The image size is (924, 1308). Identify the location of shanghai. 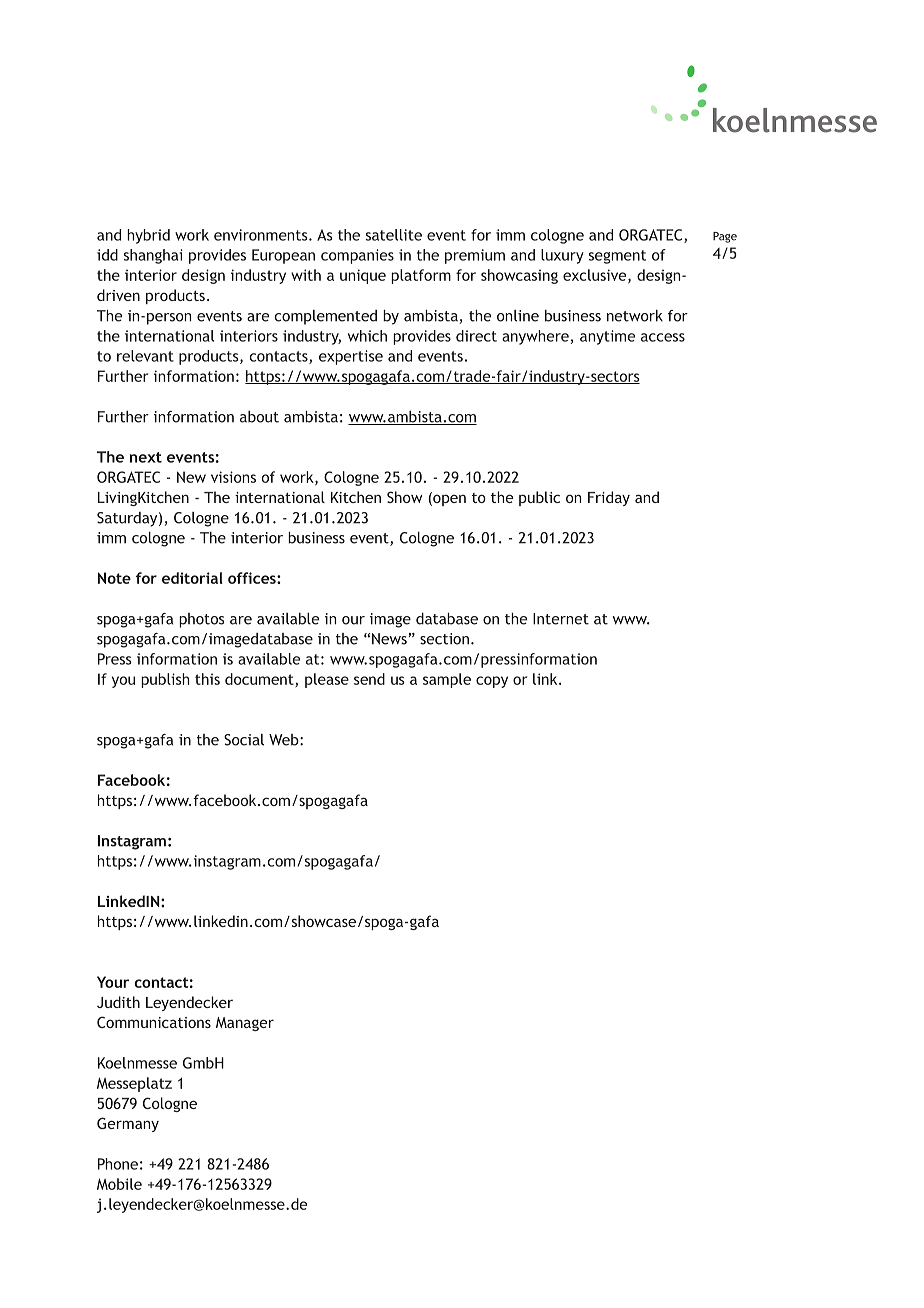
(153, 256).
